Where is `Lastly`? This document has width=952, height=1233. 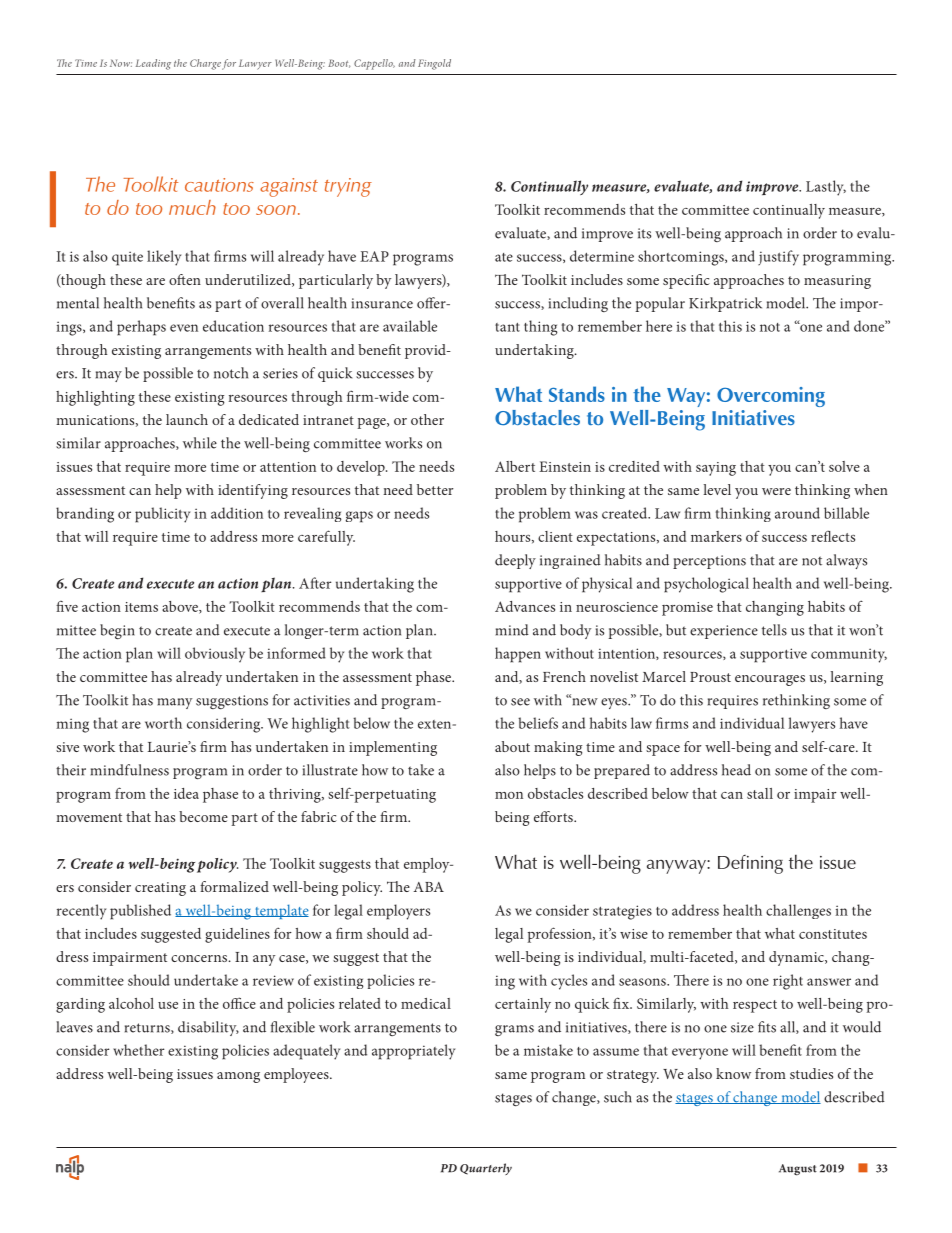
Lastly is located at coordinates (826, 188).
